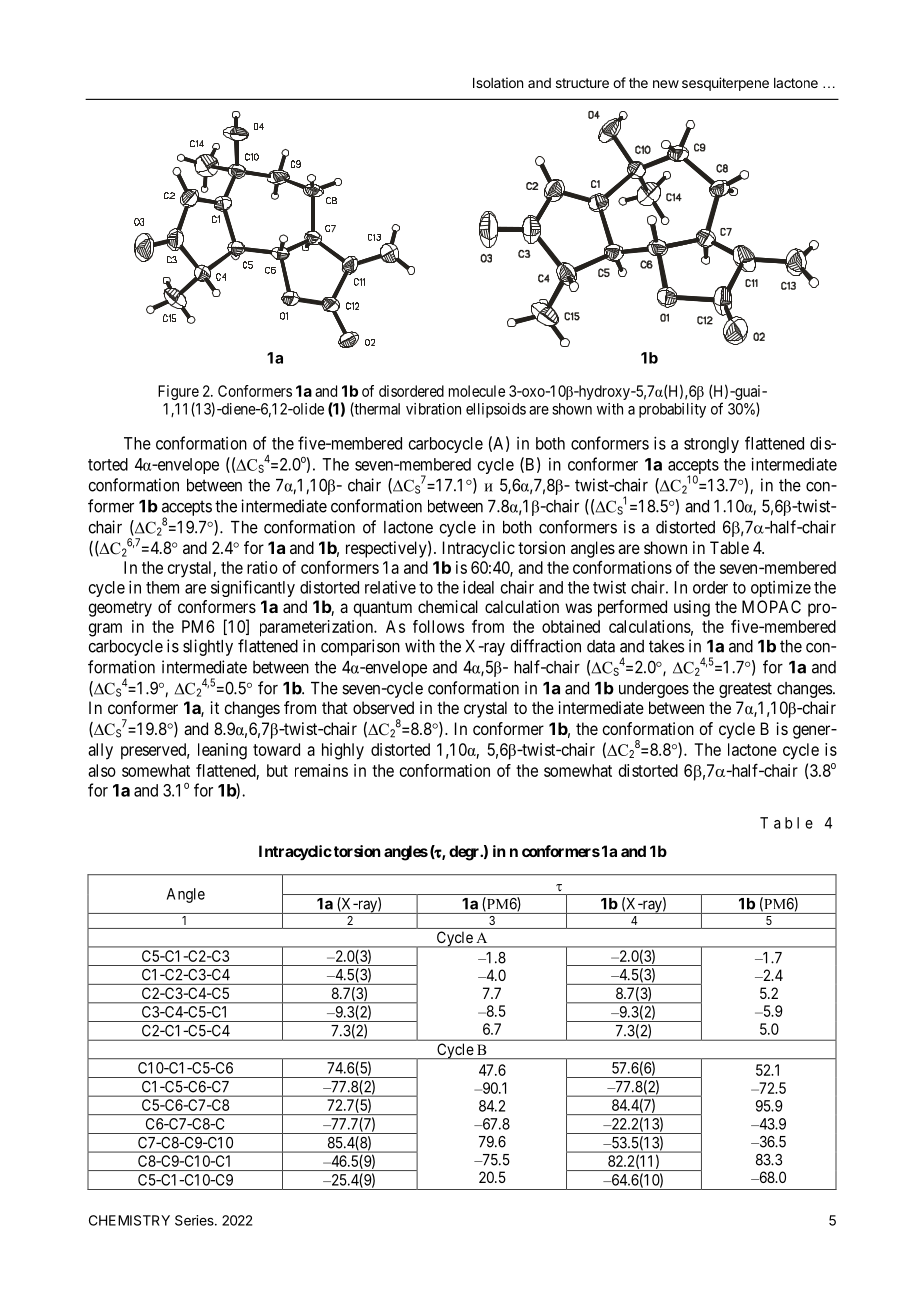 Image resolution: width=924 pixels, height=1308 pixels. I want to click on takes, so click(666, 646).
